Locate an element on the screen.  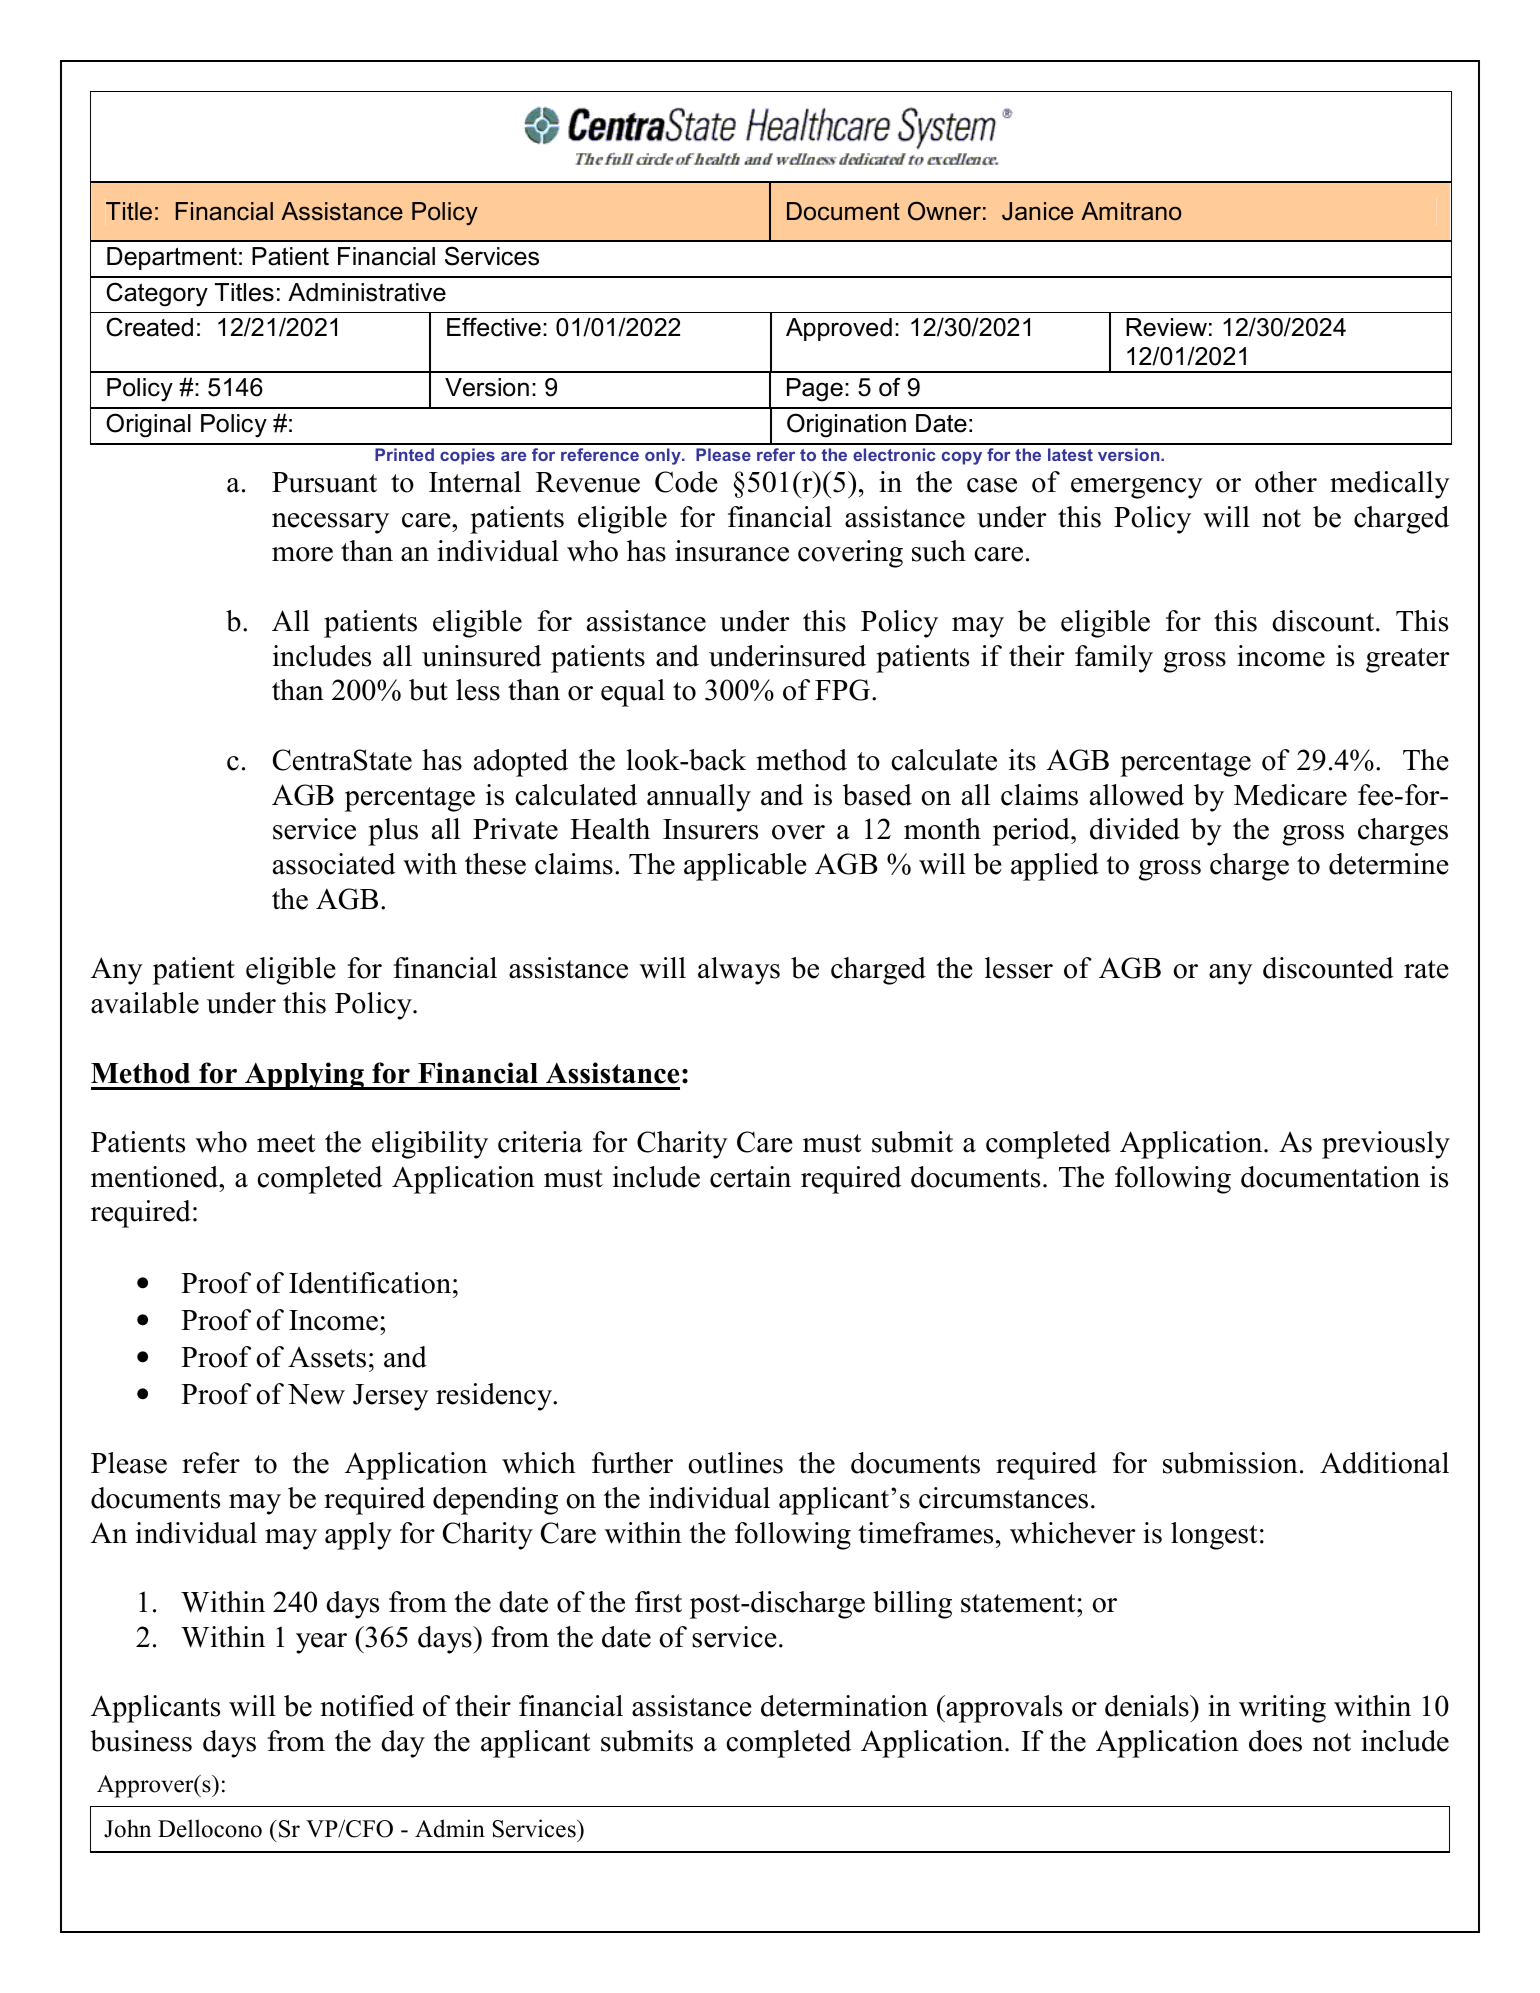
available is located at coordinates (145, 1003).
